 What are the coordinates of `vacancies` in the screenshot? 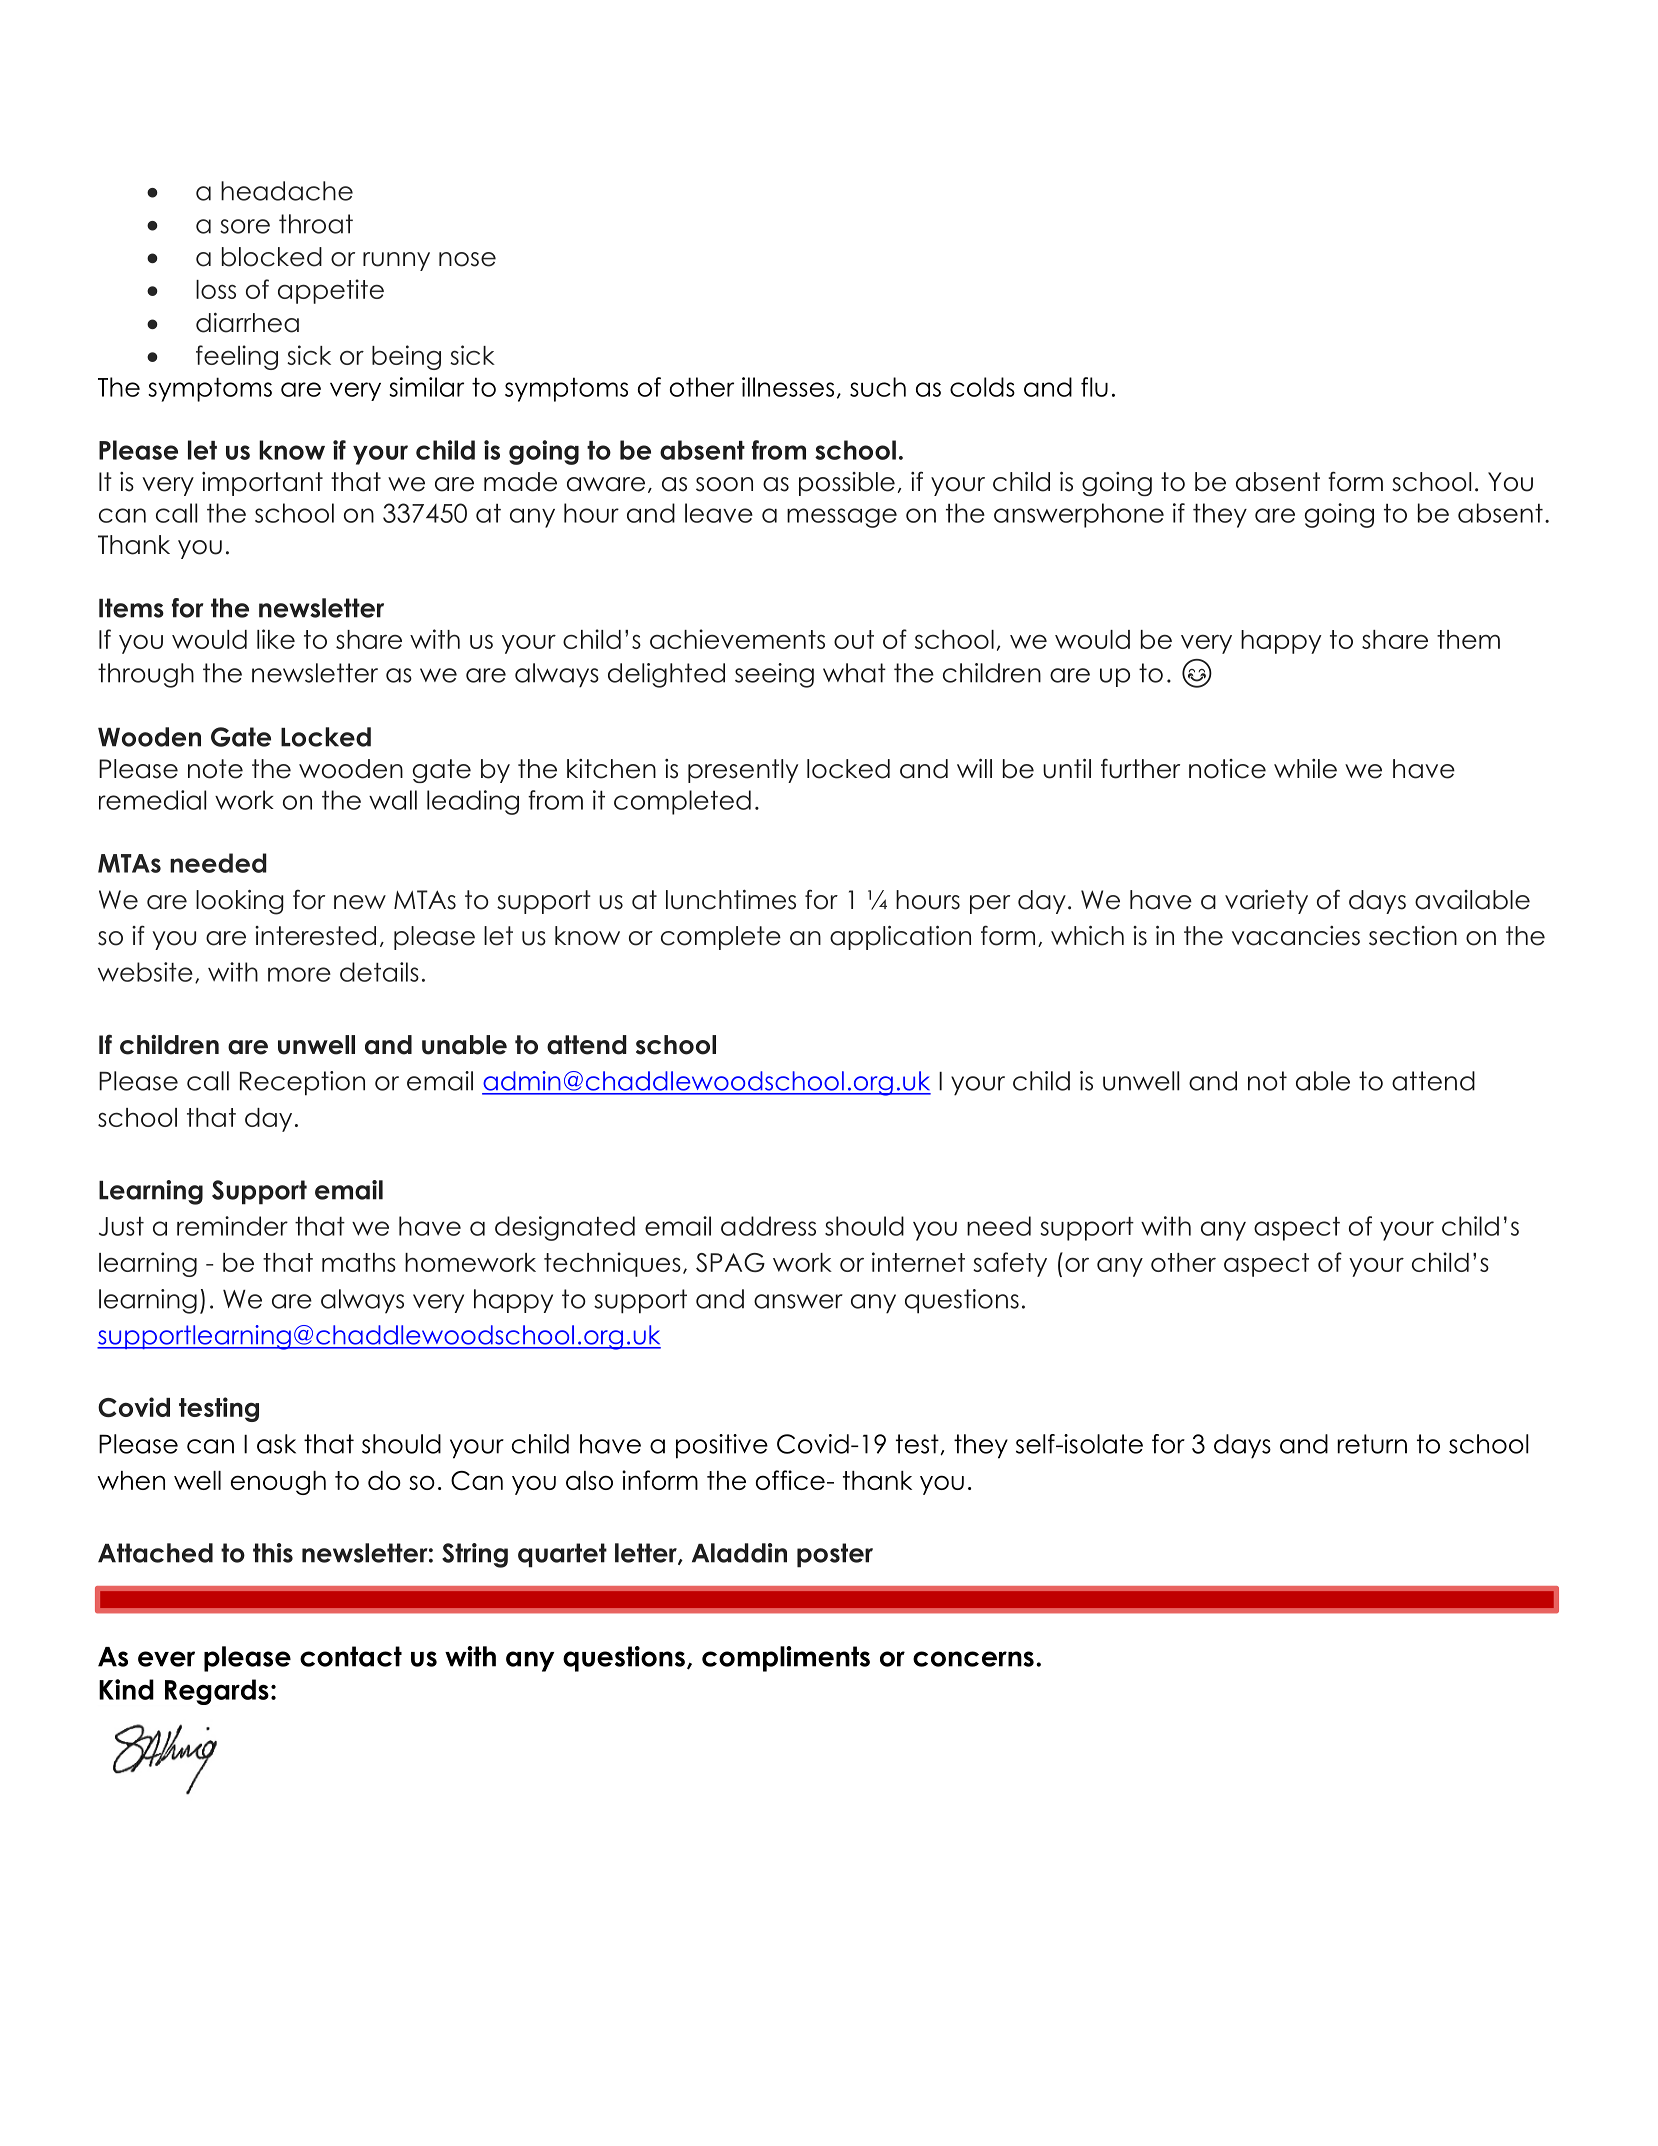 It's located at (1296, 936).
